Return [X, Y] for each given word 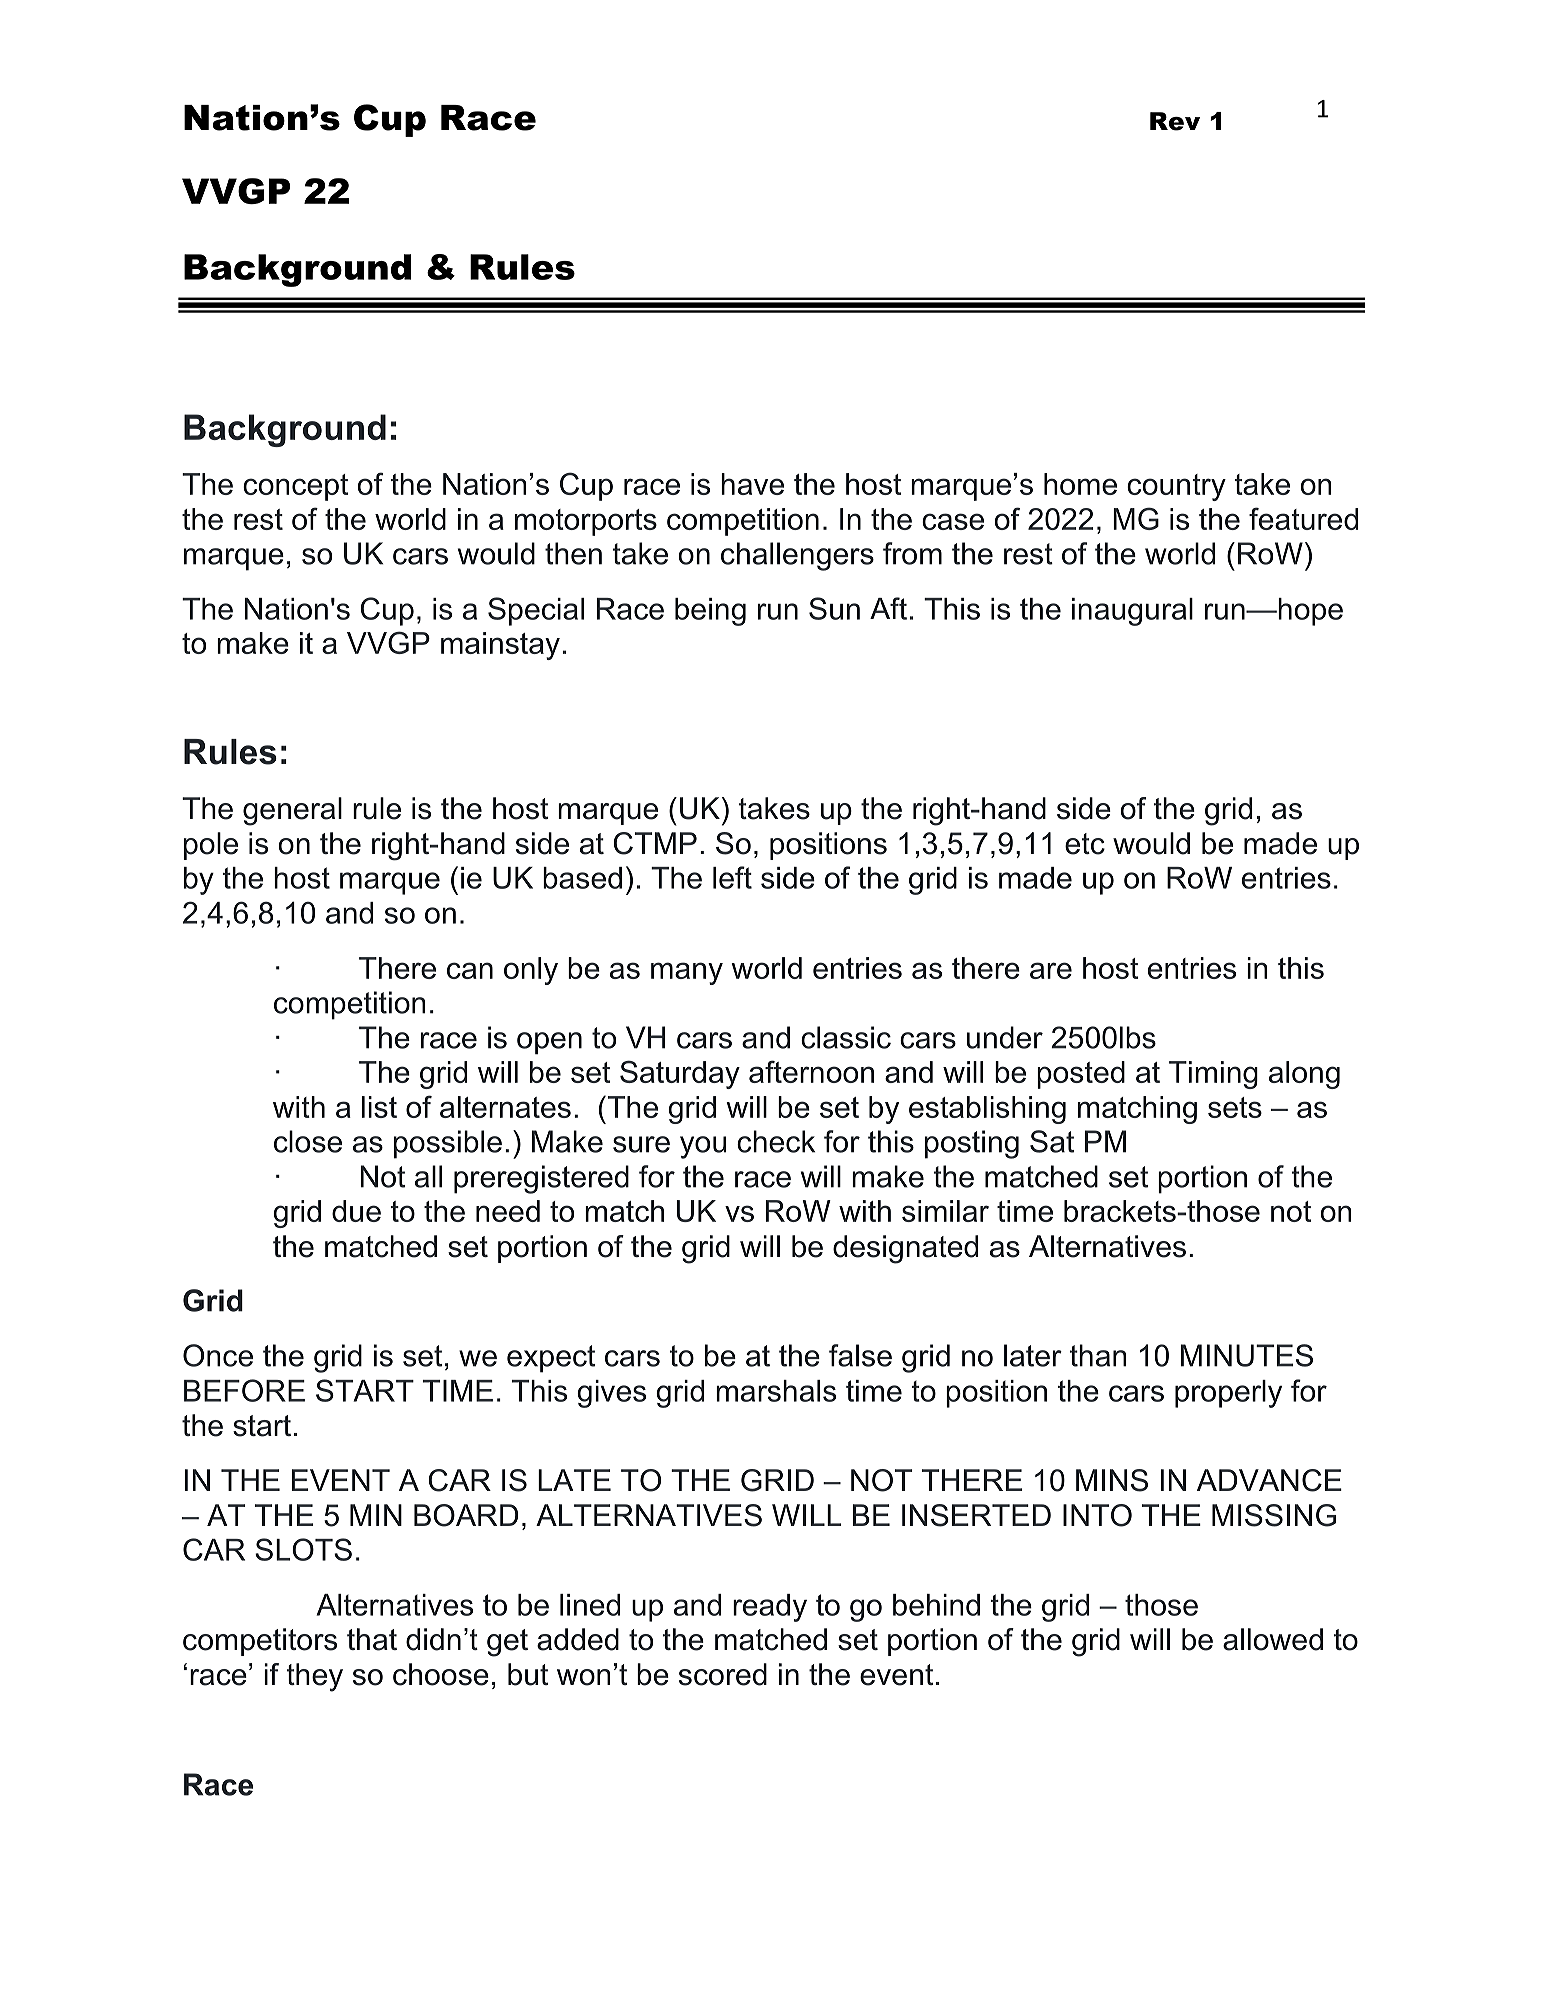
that [372, 1639]
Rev [1175, 121]
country [1176, 487]
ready [770, 1608]
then [573, 553]
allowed [1273, 1639]
